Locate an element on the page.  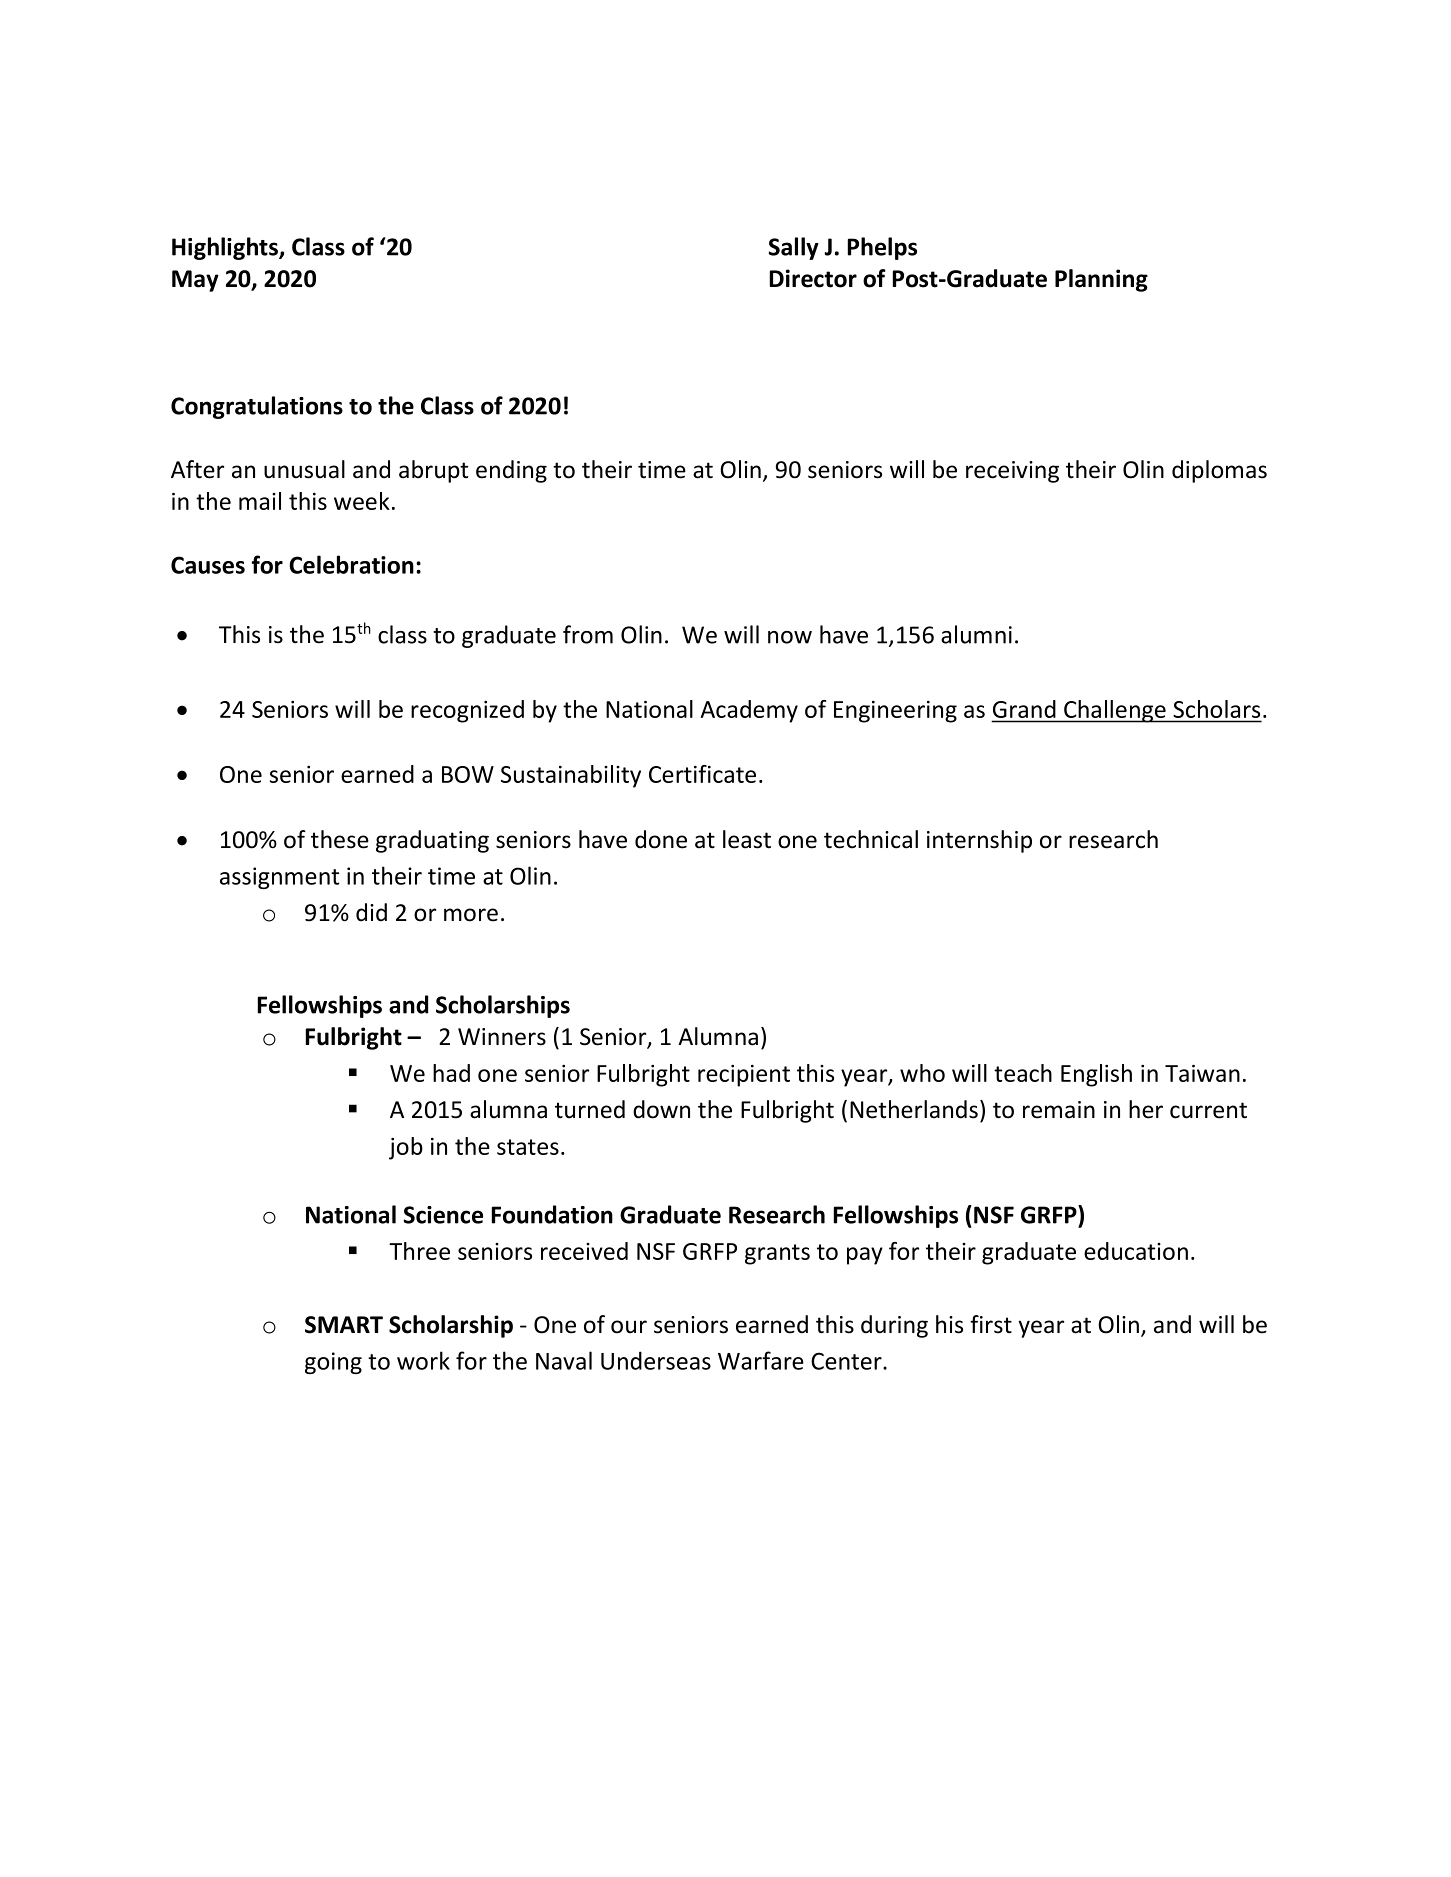
English is located at coordinates (1096, 1075).
